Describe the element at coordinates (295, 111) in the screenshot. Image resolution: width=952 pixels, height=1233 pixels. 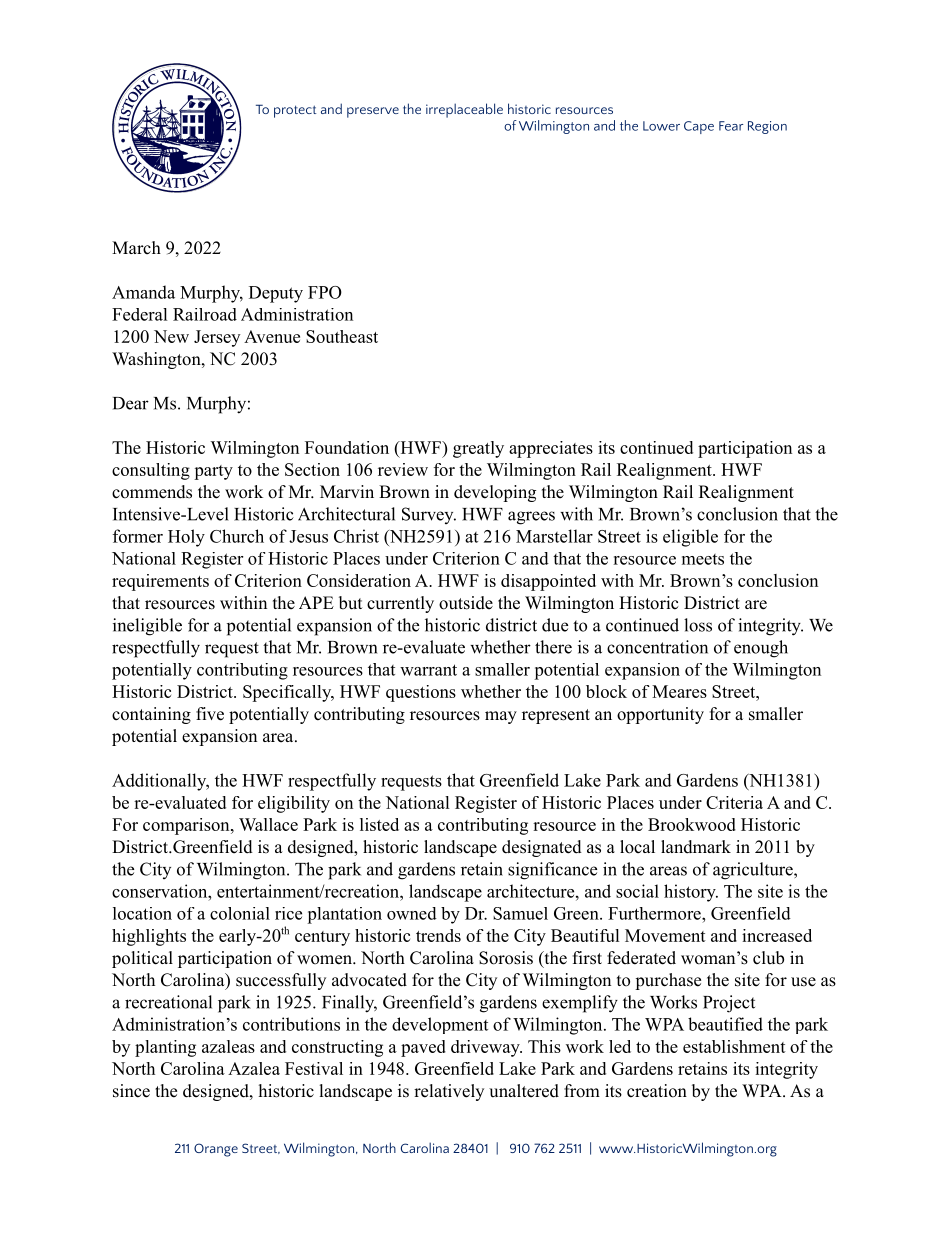
I see `protect` at that location.
